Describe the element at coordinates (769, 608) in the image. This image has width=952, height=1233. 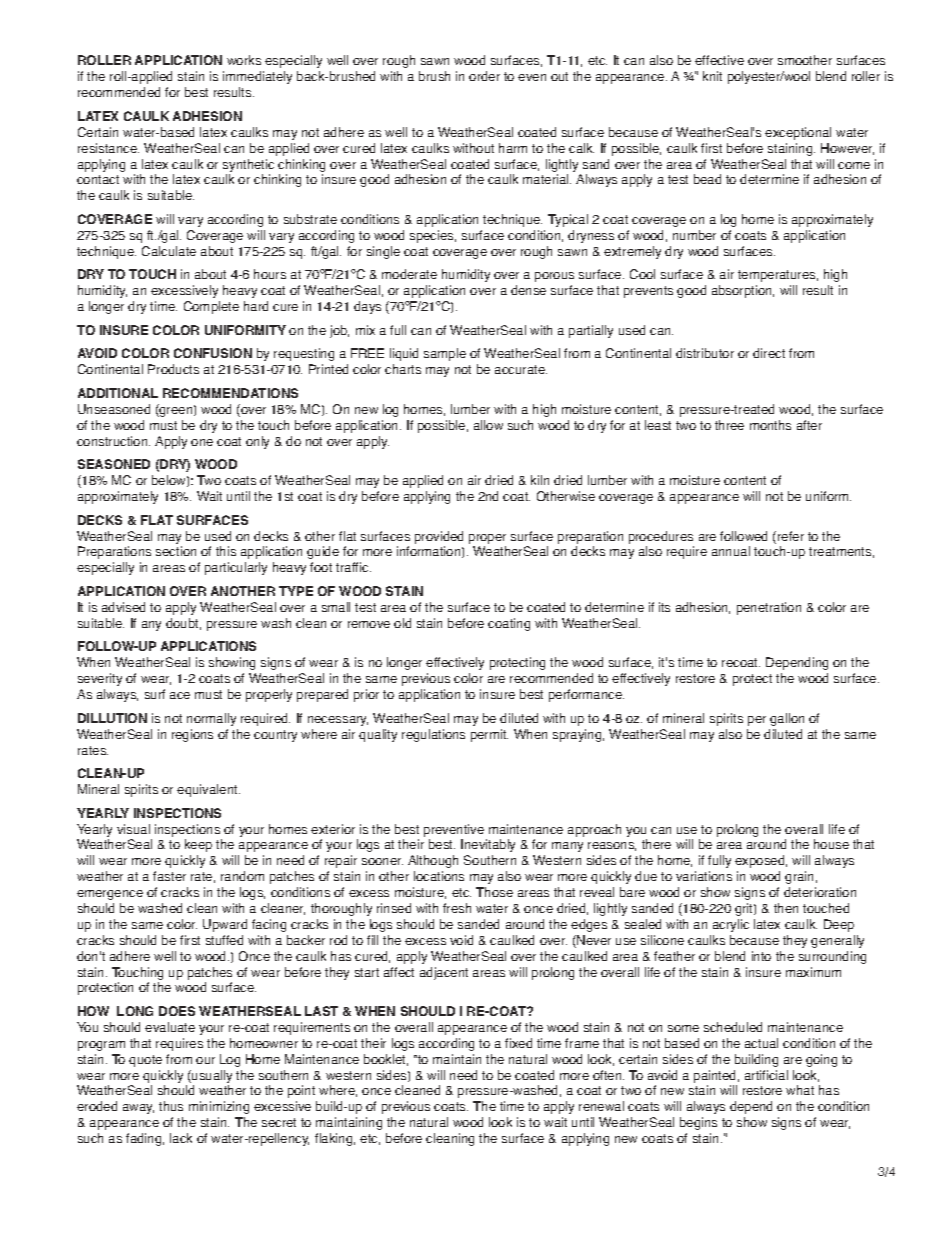
I see `penetration` at that location.
